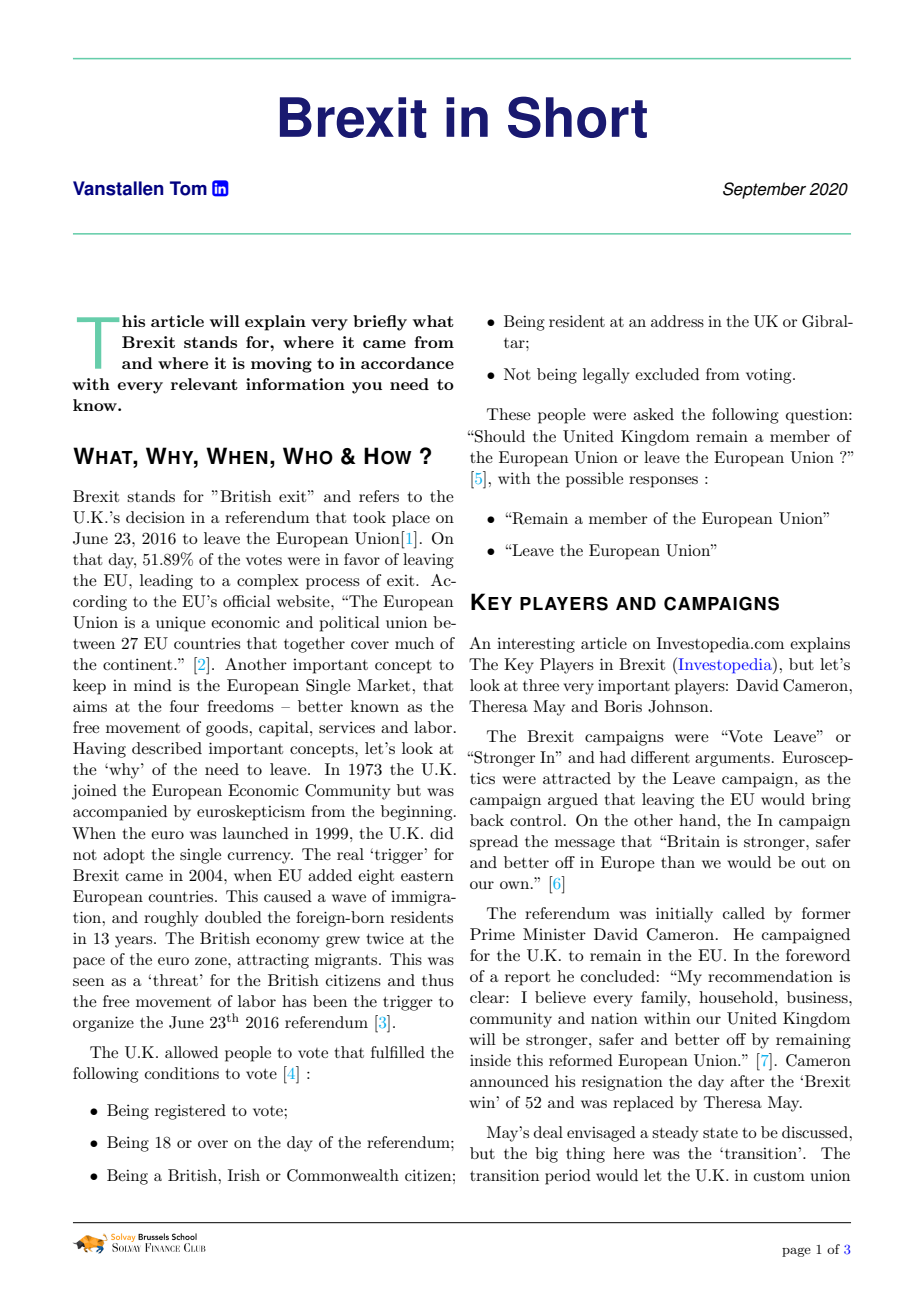 The image size is (924, 1308). I want to click on described, so click(167, 748).
